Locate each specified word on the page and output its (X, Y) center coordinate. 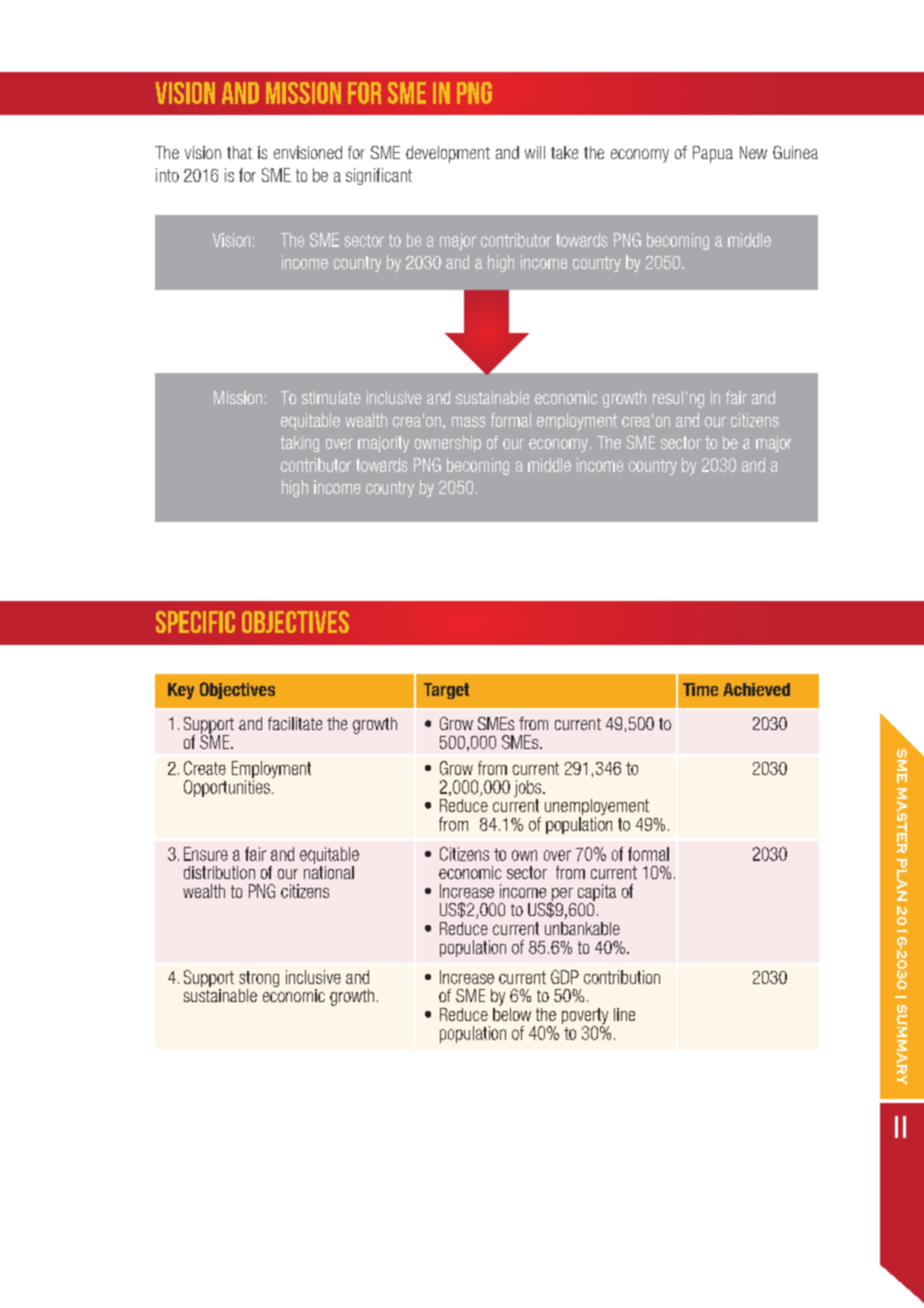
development (448, 154)
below (512, 1013)
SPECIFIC (195, 622)
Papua (713, 154)
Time (700, 689)
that (239, 152)
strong (259, 980)
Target (446, 691)
